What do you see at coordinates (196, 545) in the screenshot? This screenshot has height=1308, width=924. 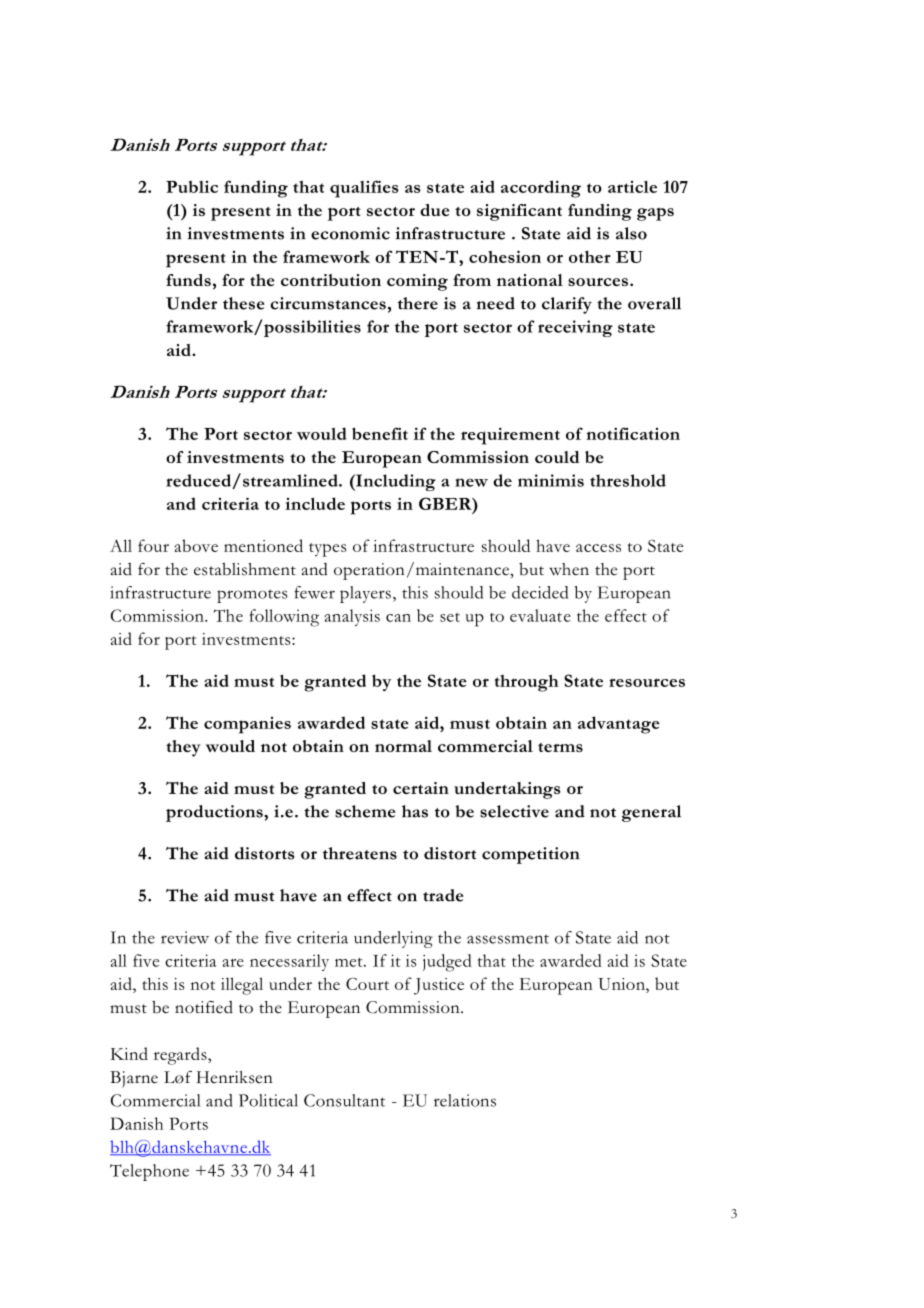 I see `above` at bounding box center [196, 545].
